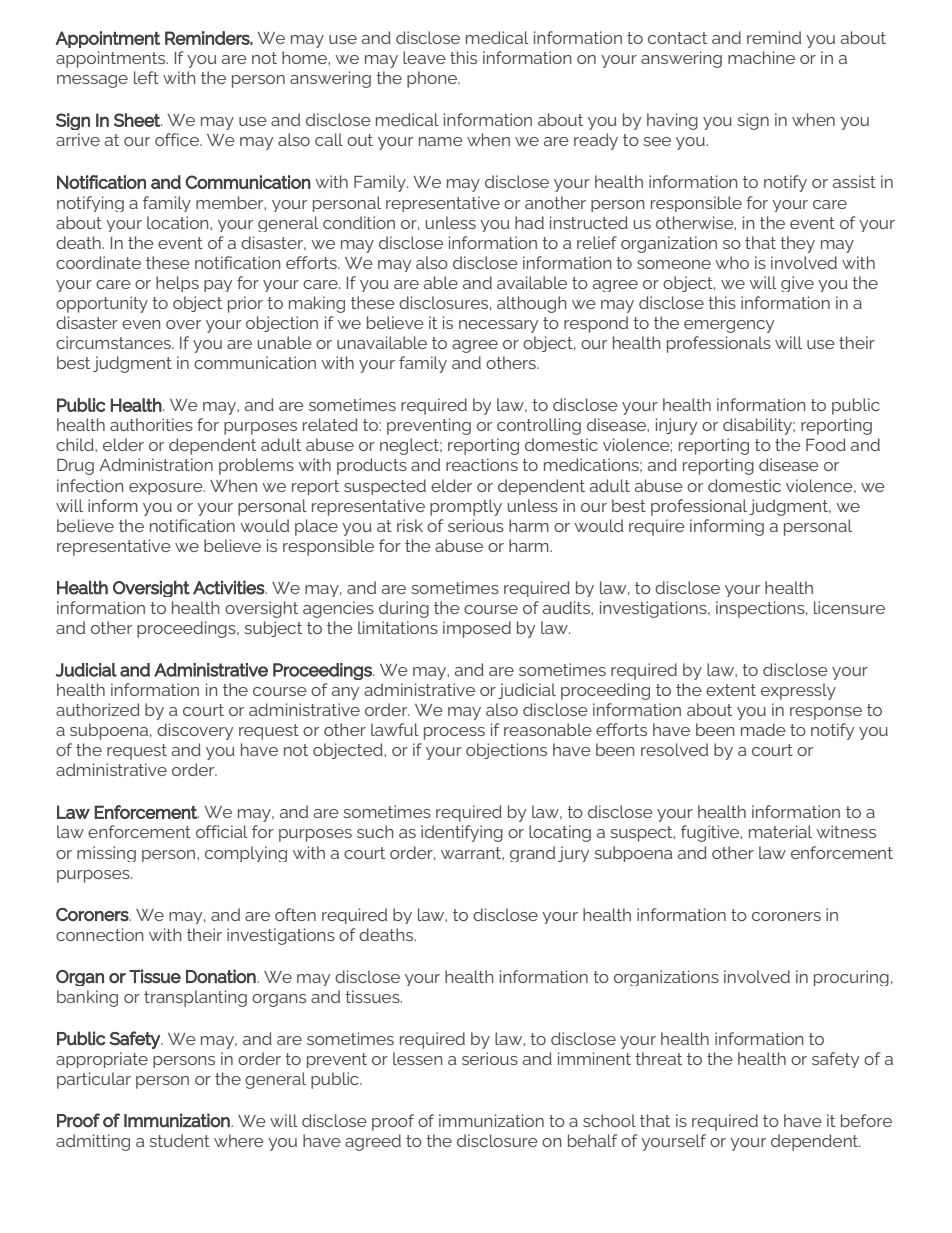 The image size is (952, 1233). What do you see at coordinates (433, 79) in the document?
I see `phone` at bounding box center [433, 79].
